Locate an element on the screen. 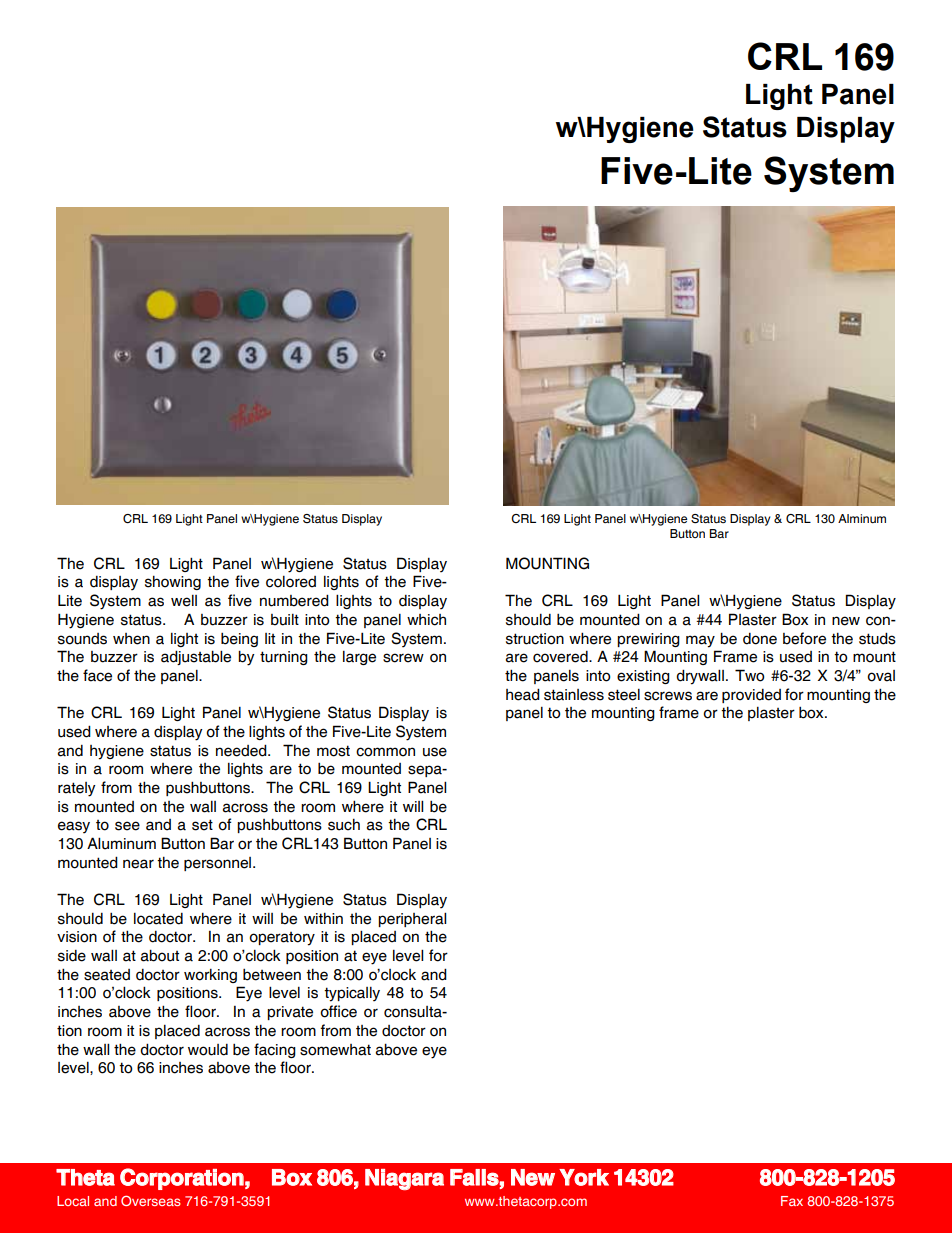 This screenshot has width=952, height=1233. peripheral is located at coordinates (412, 919).
